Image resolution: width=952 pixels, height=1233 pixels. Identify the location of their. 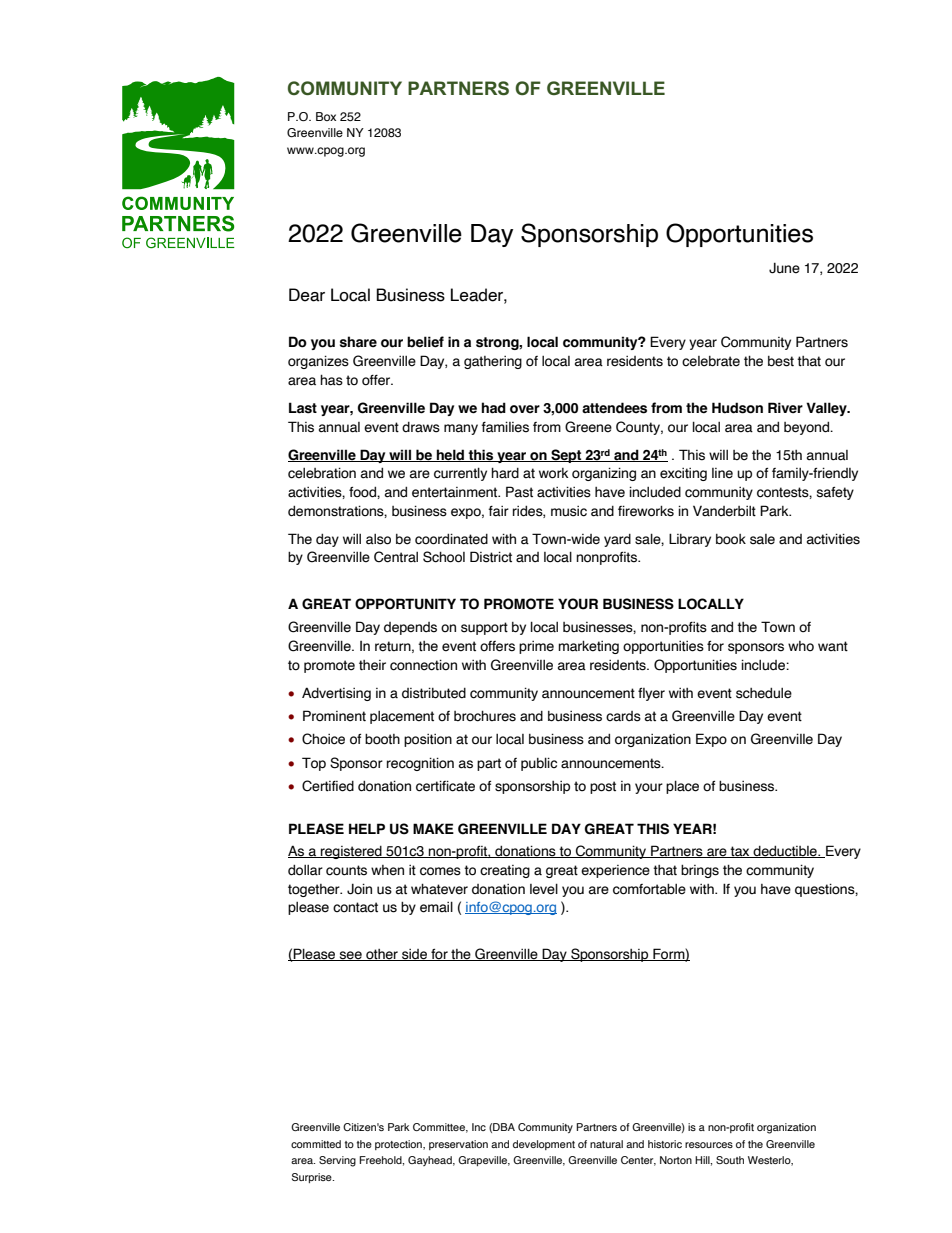
(372, 665).
